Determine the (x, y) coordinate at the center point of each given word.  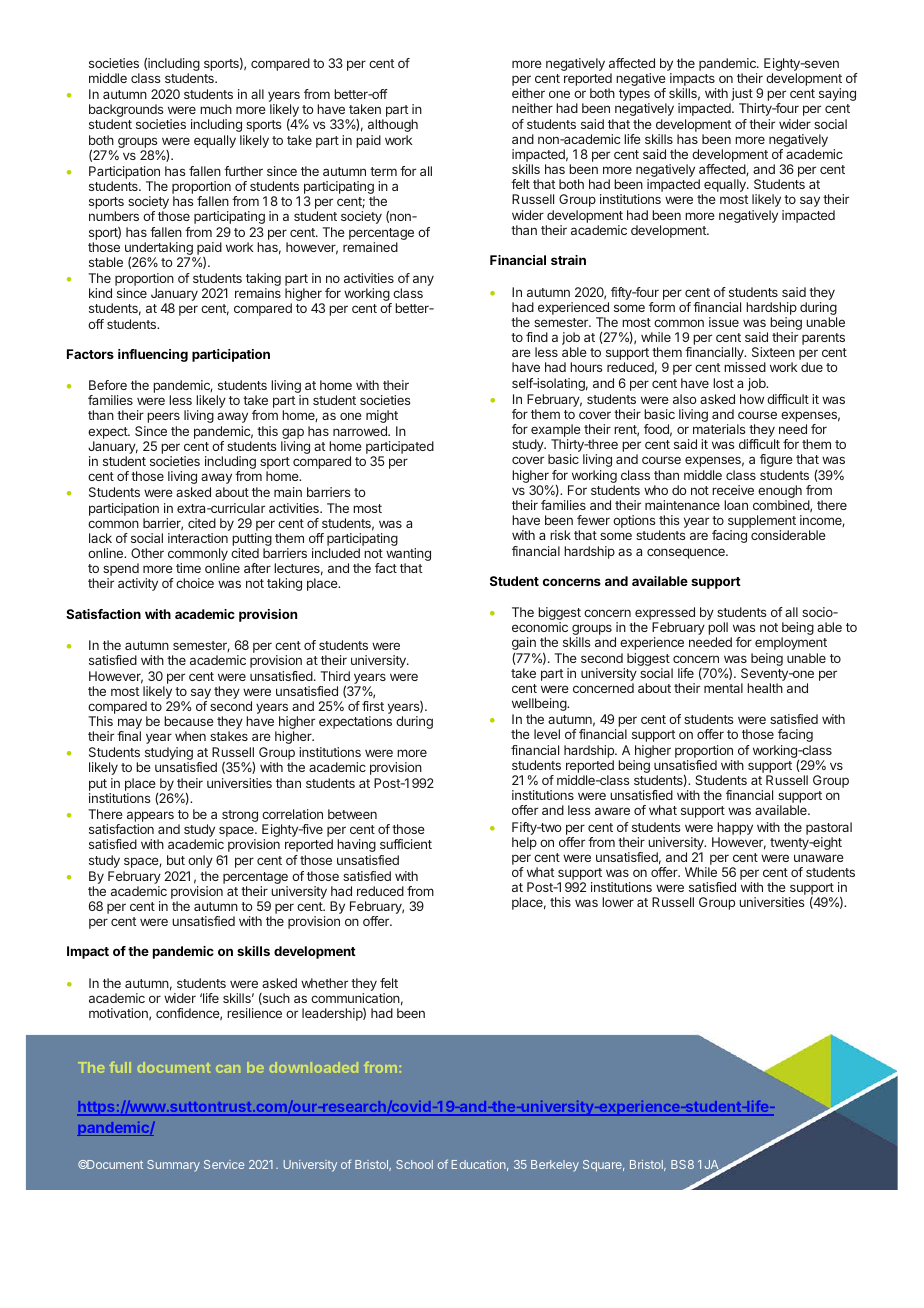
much (216, 109)
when (190, 736)
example (556, 432)
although (393, 125)
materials (719, 429)
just (742, 96)
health (765, 688)
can (228, 1069)
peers (163, 417)
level (547, 734)
